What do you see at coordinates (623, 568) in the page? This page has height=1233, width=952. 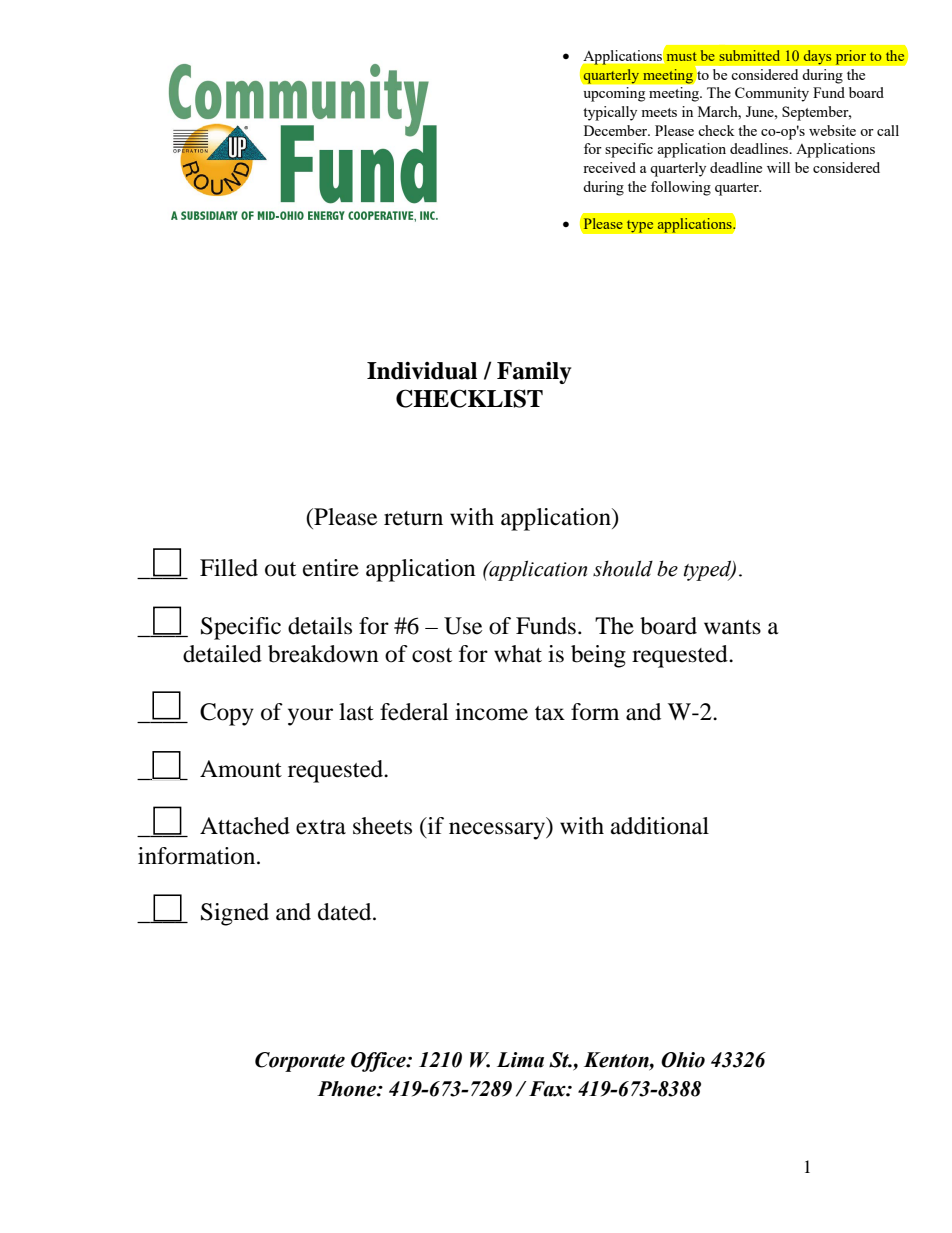 I see `should` at bounding box center [623, 568].
